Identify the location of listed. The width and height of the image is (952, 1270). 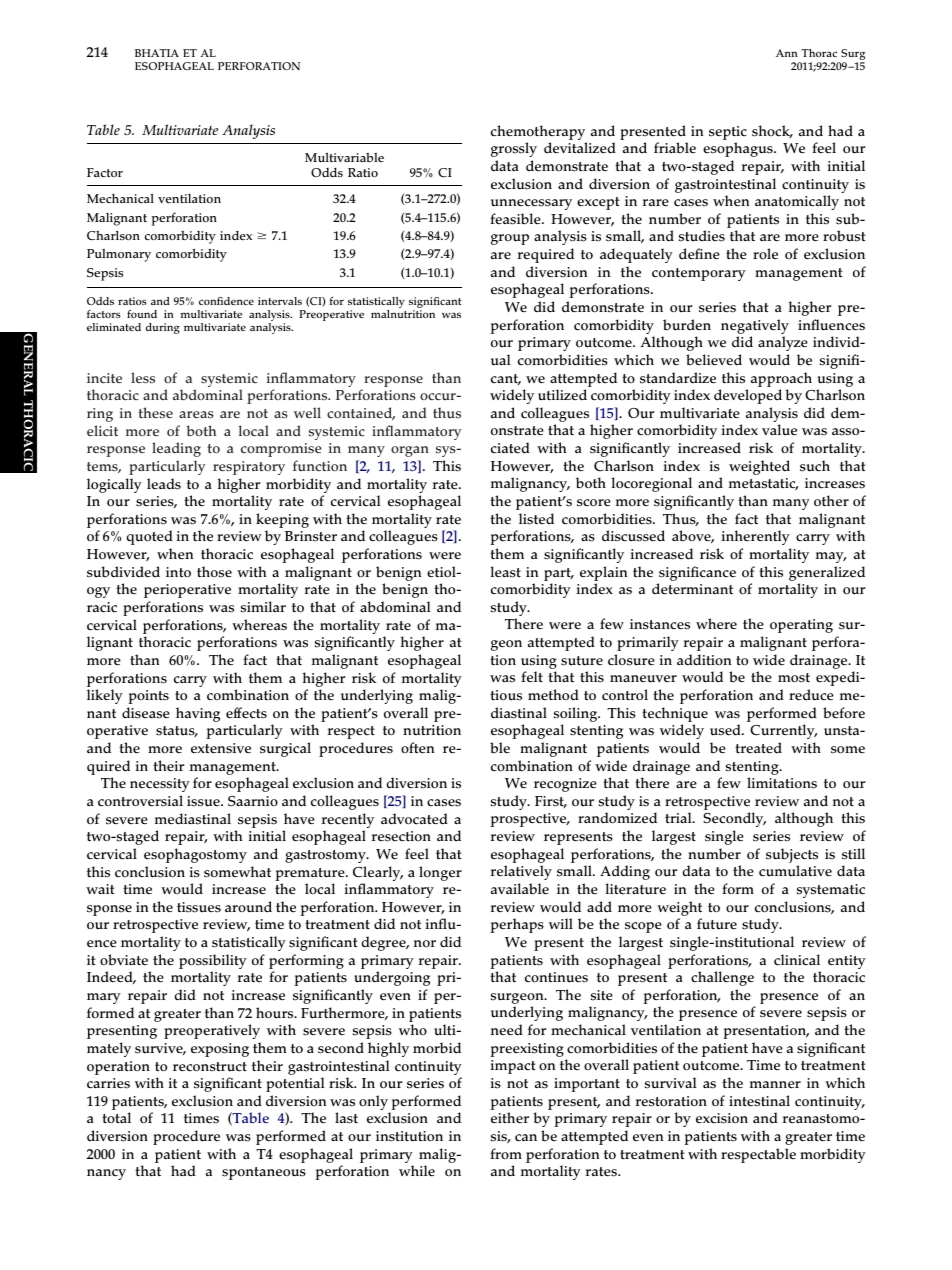
(536, 519).
